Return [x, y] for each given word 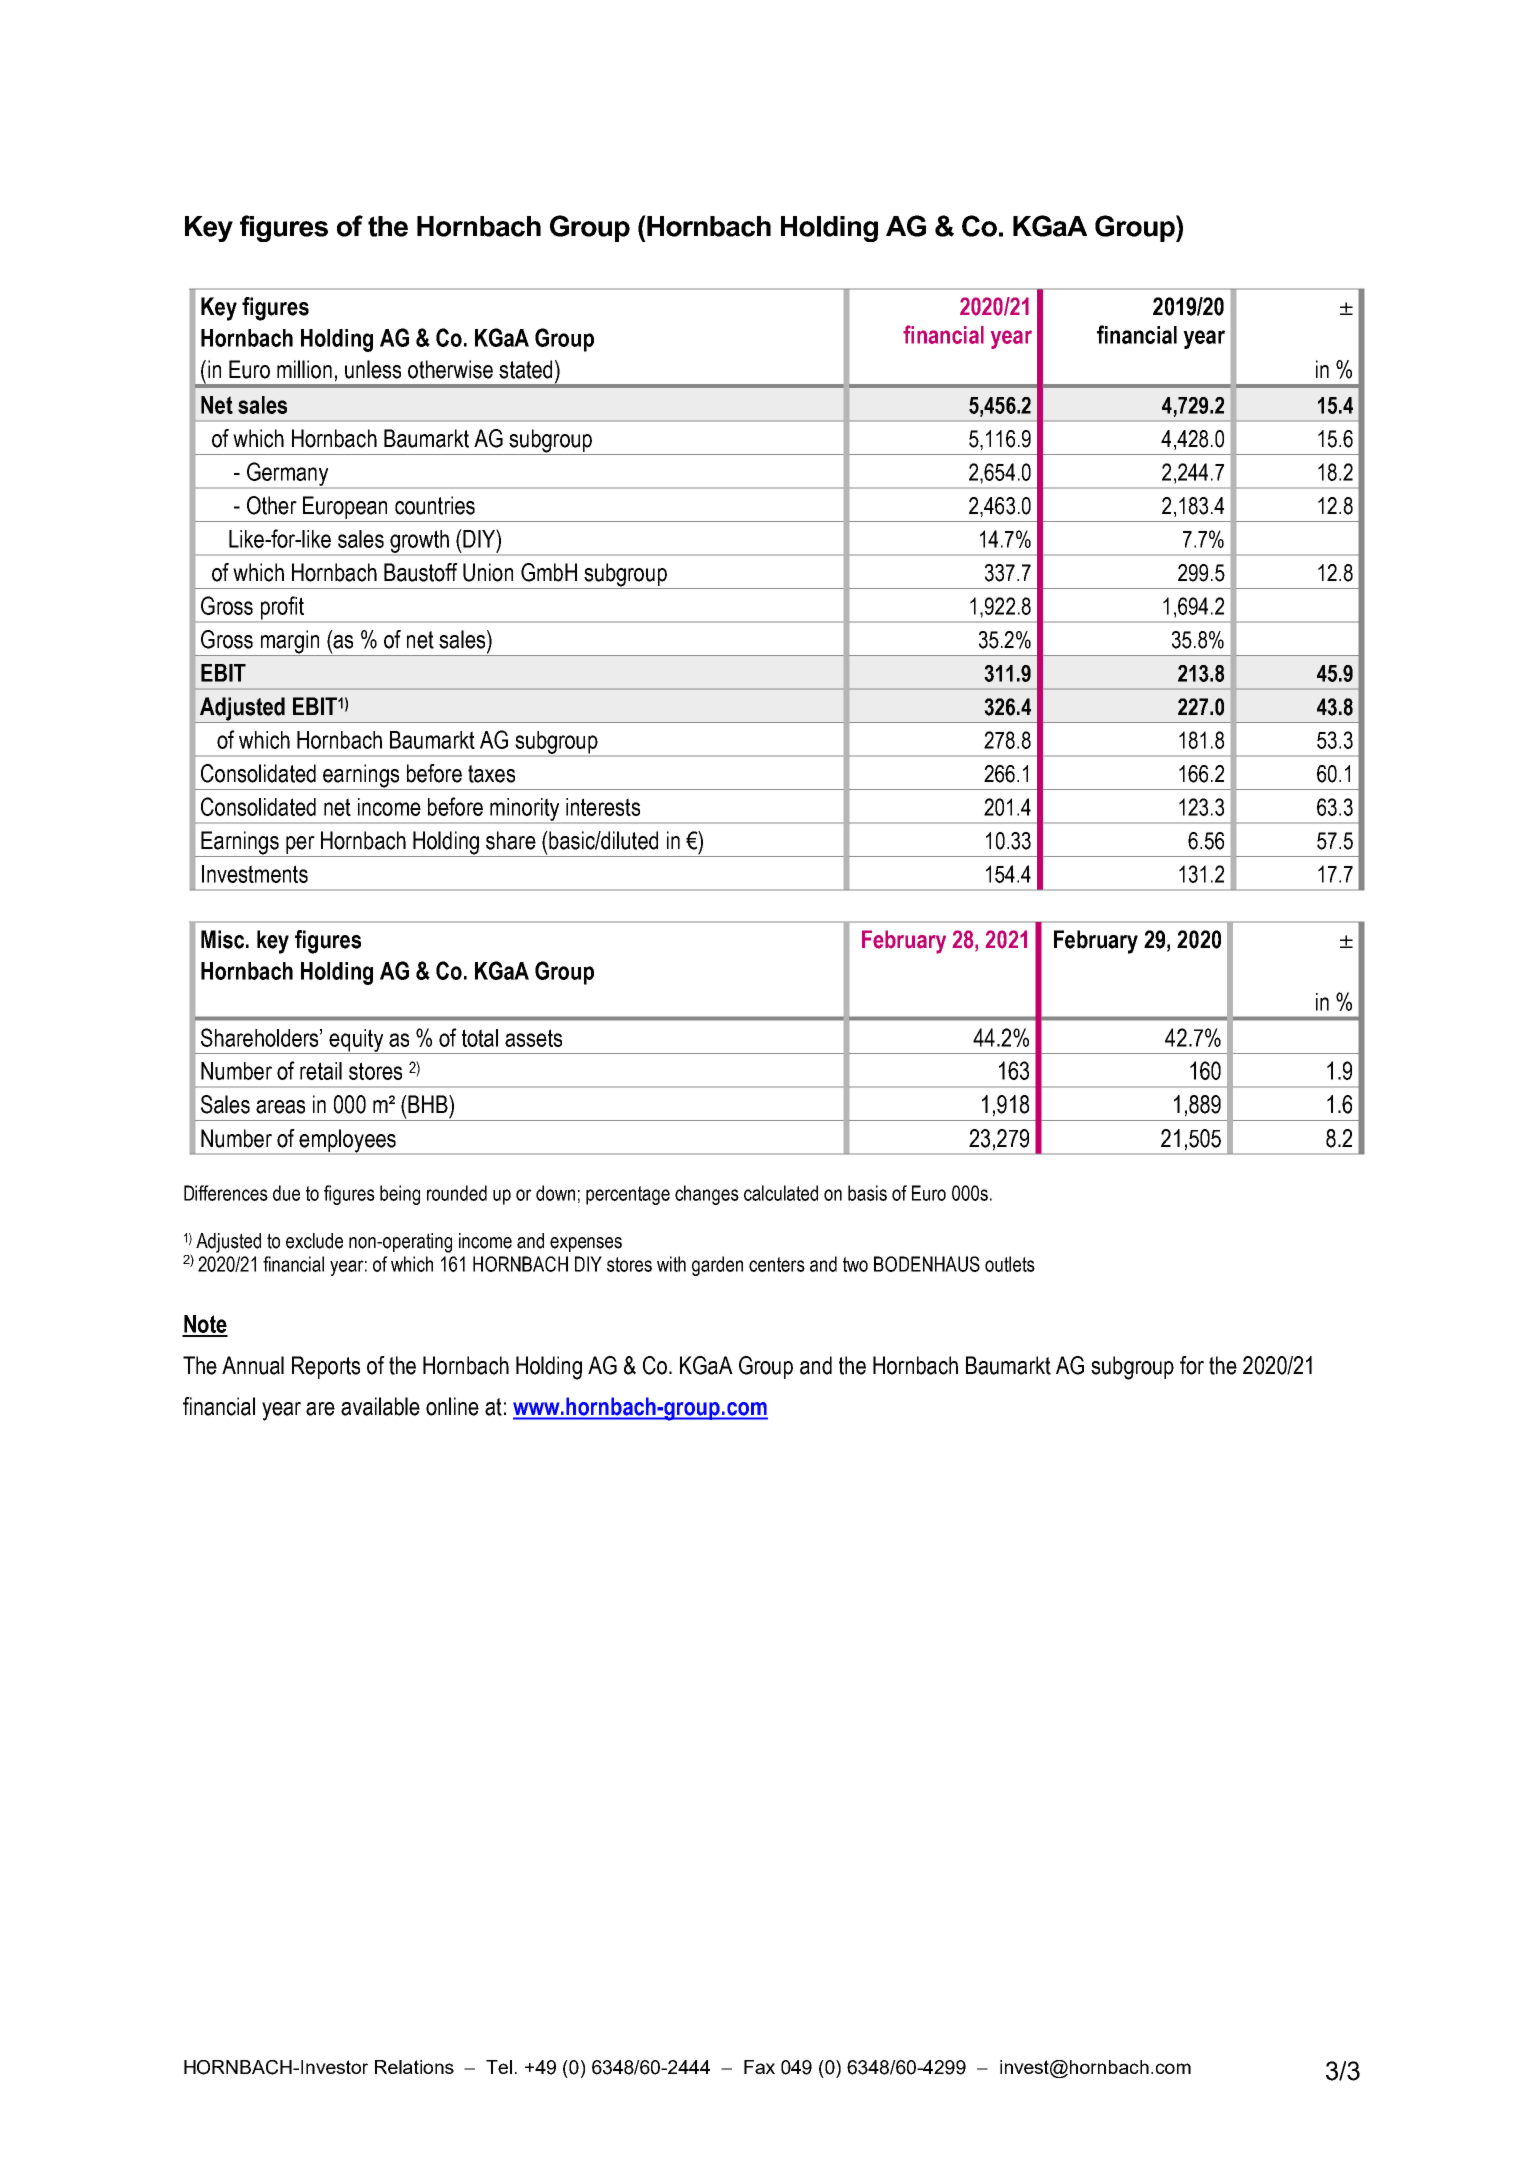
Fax [759, 2067]
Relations [414, 2067]
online [452, 1406]
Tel [499, 2067]
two [855, 1264]
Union [488, 572]
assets [533, 1038]
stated [525, 369]
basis [867, 1193]
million [304, 369]
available [380, 1406]
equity [357, 1041]
